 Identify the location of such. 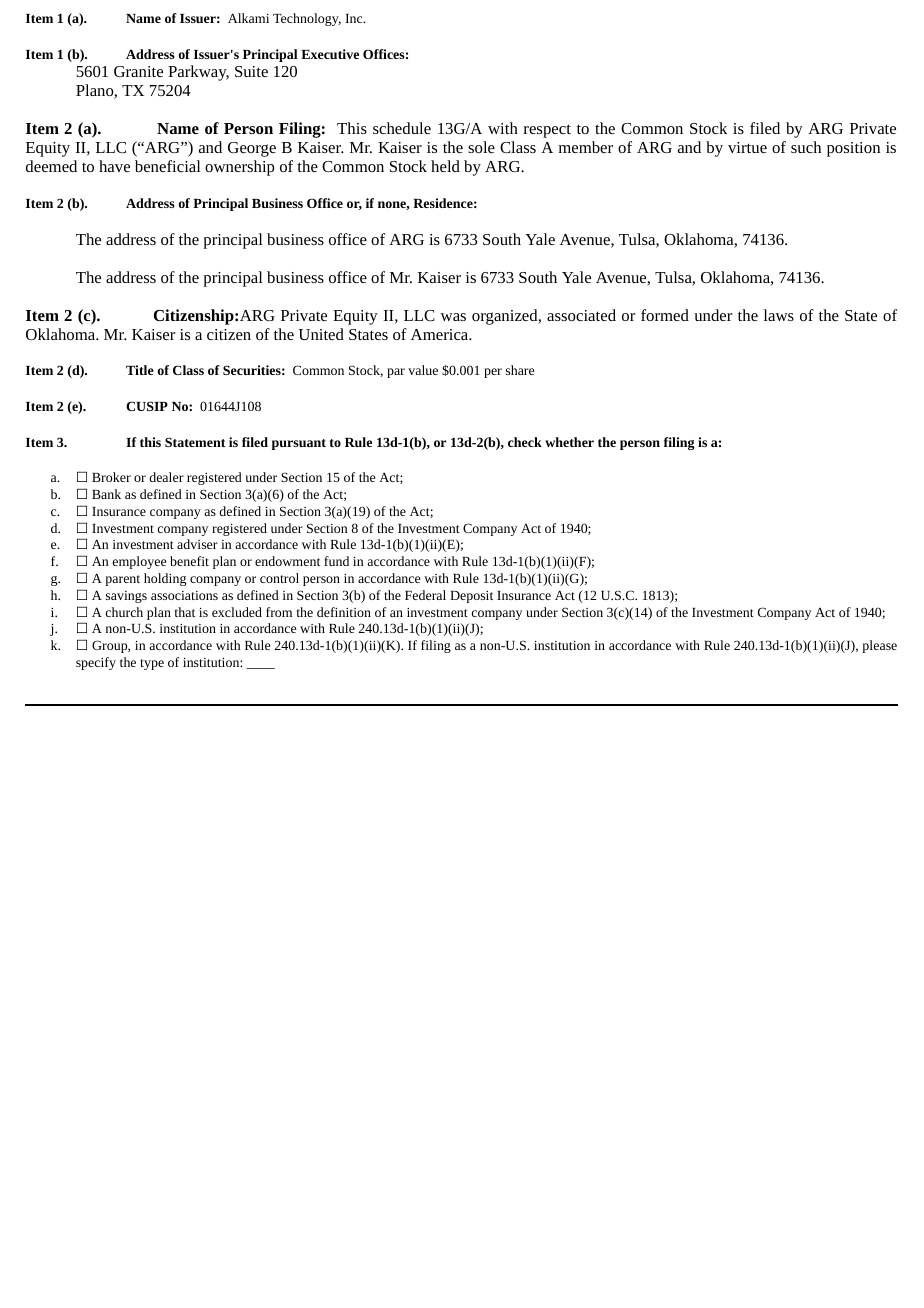
(806, 147).
